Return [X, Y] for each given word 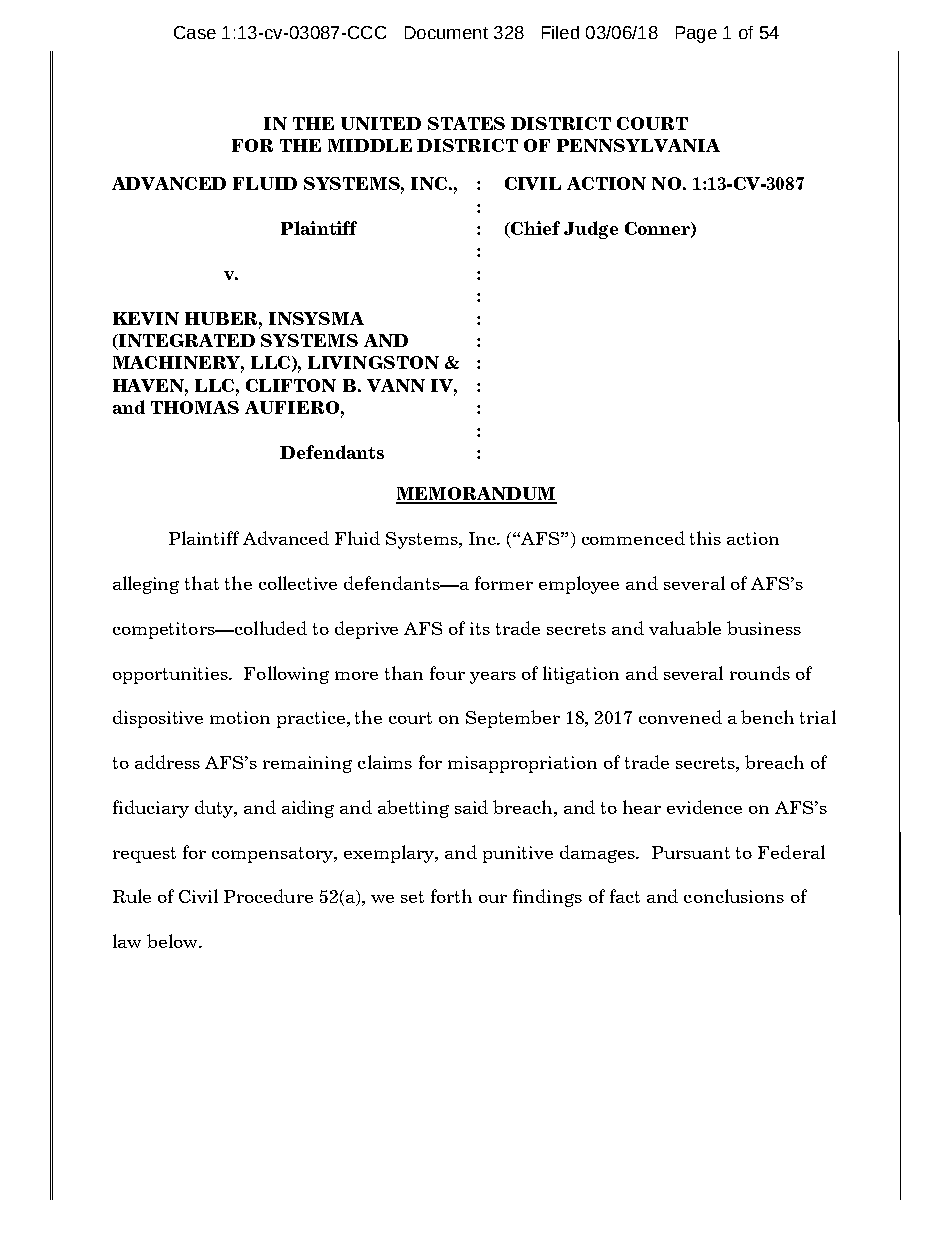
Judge [591, 230]
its [480, 628]
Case [195, 32]
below [174, 941]
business [764, 628]
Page [696, 34]
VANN [396, 385]
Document [446, 32]
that [202, 583]
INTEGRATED [186, 342]
